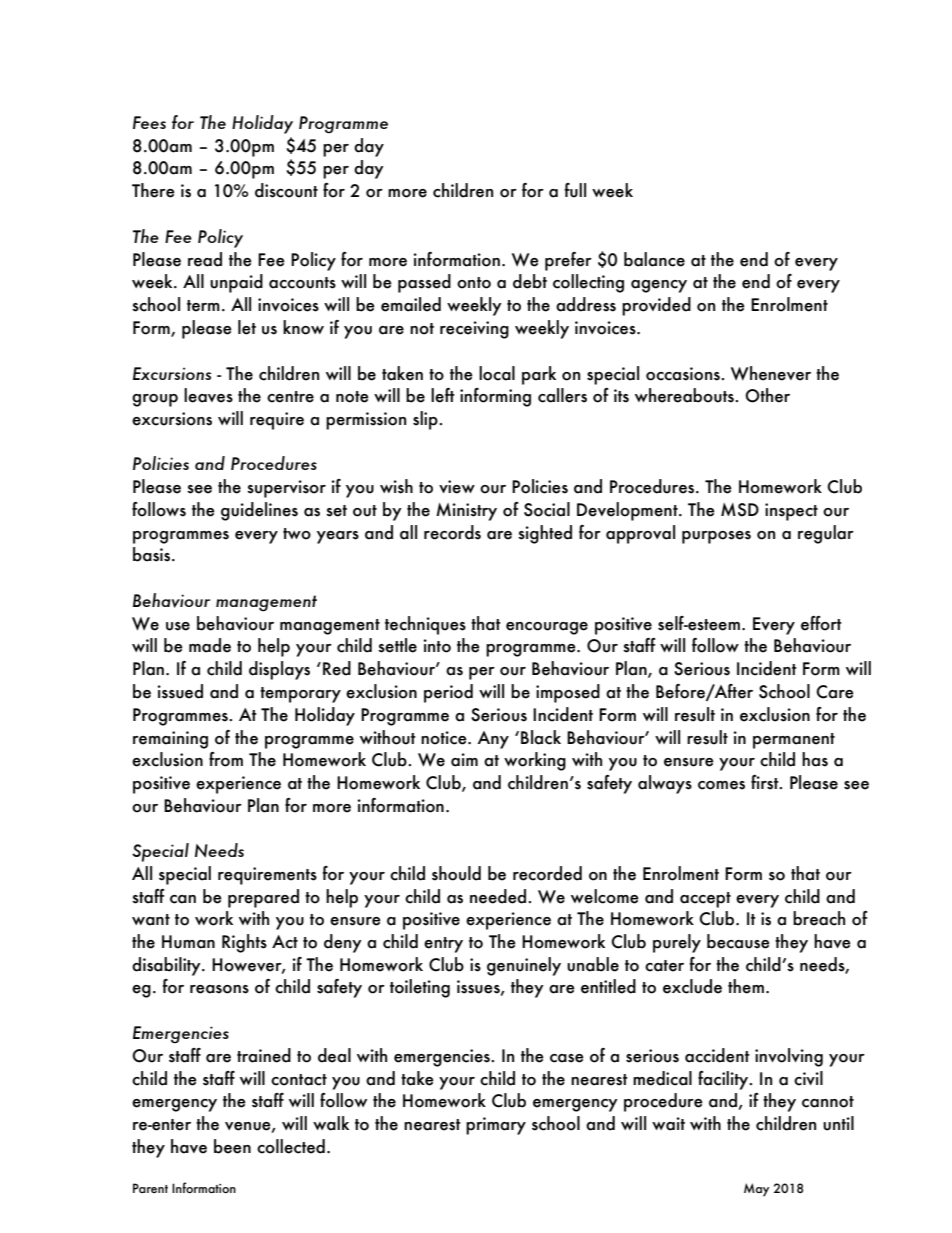 This page has width=952, height=1233. Describe the element at coordinates (766, 782) in the page. I see `first` at that location.
